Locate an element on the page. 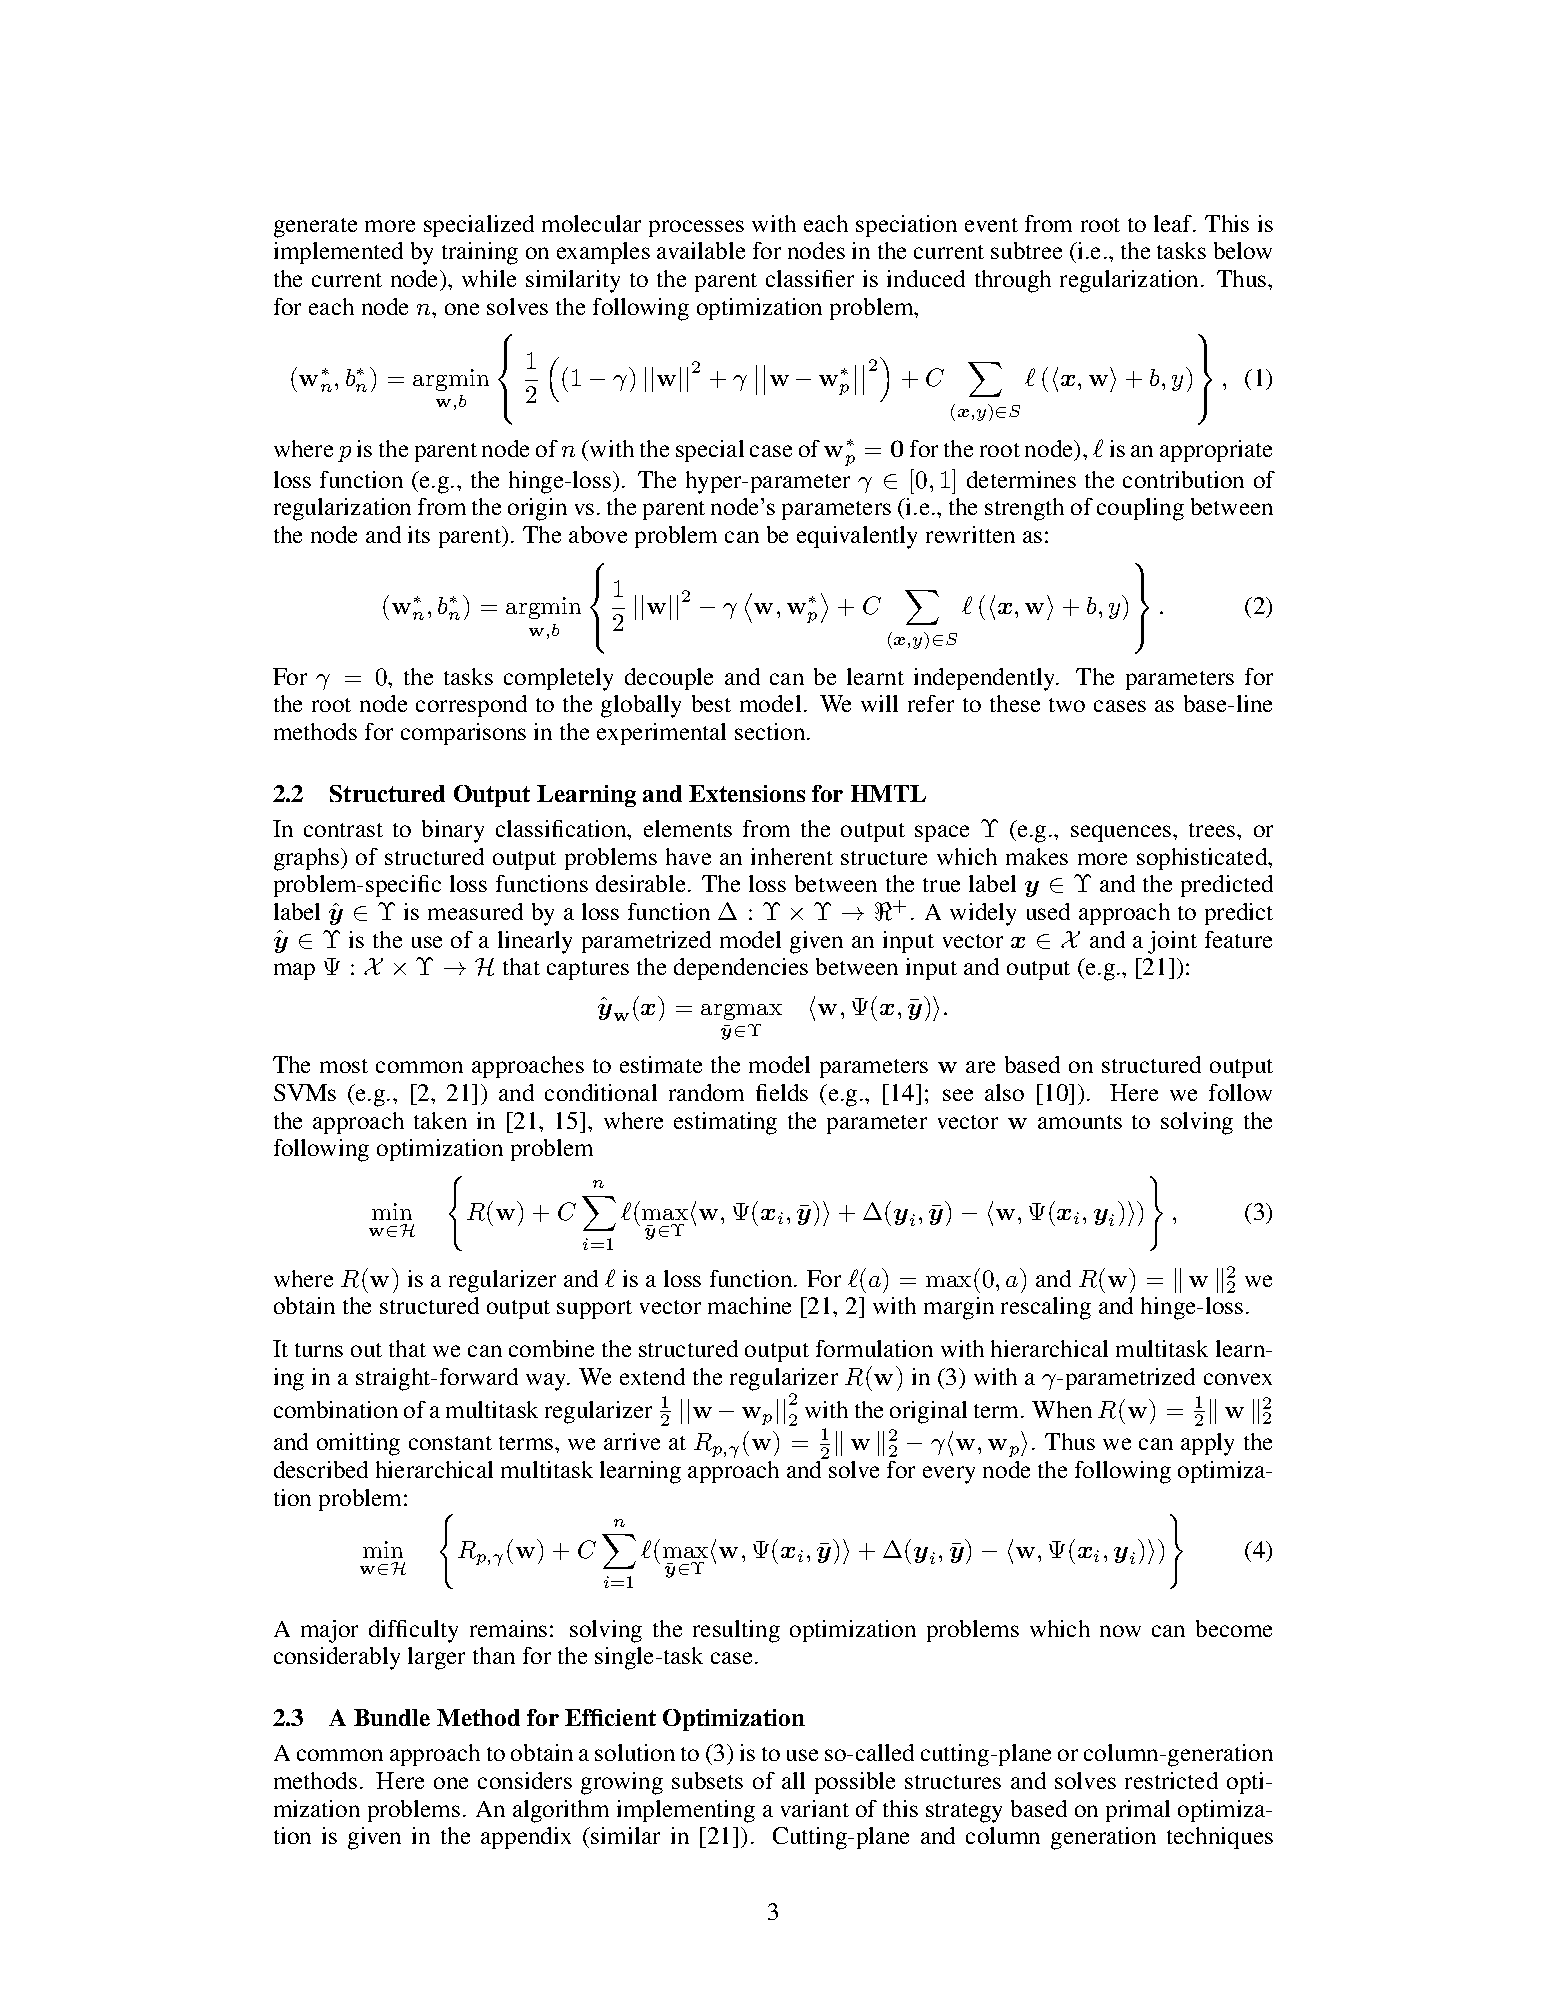 The image size is (1547, 2002). classifier is located at coordinates (810, 278).
